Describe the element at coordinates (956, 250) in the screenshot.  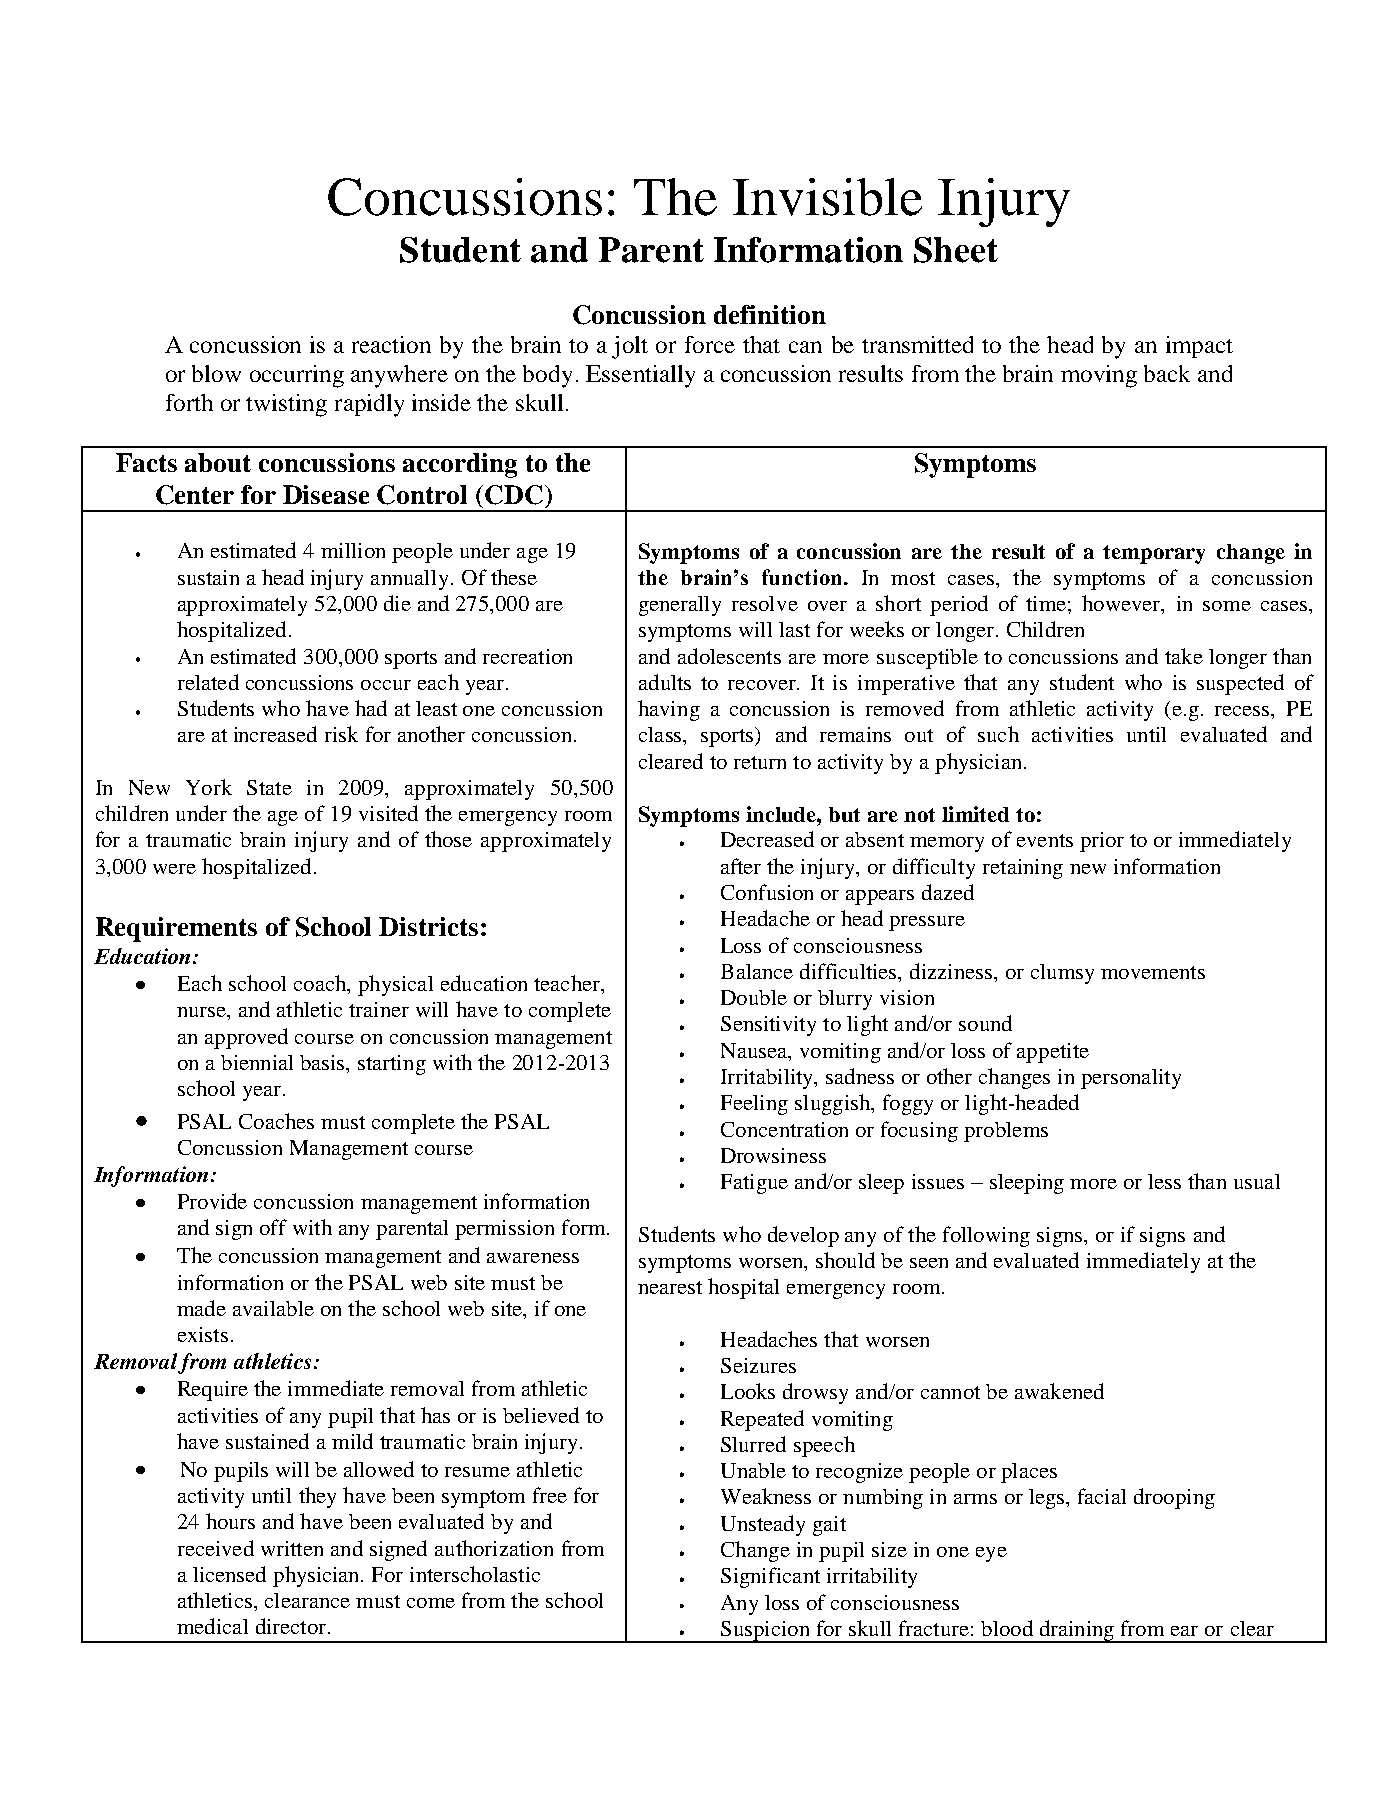
I see `Sheet` at that location.
